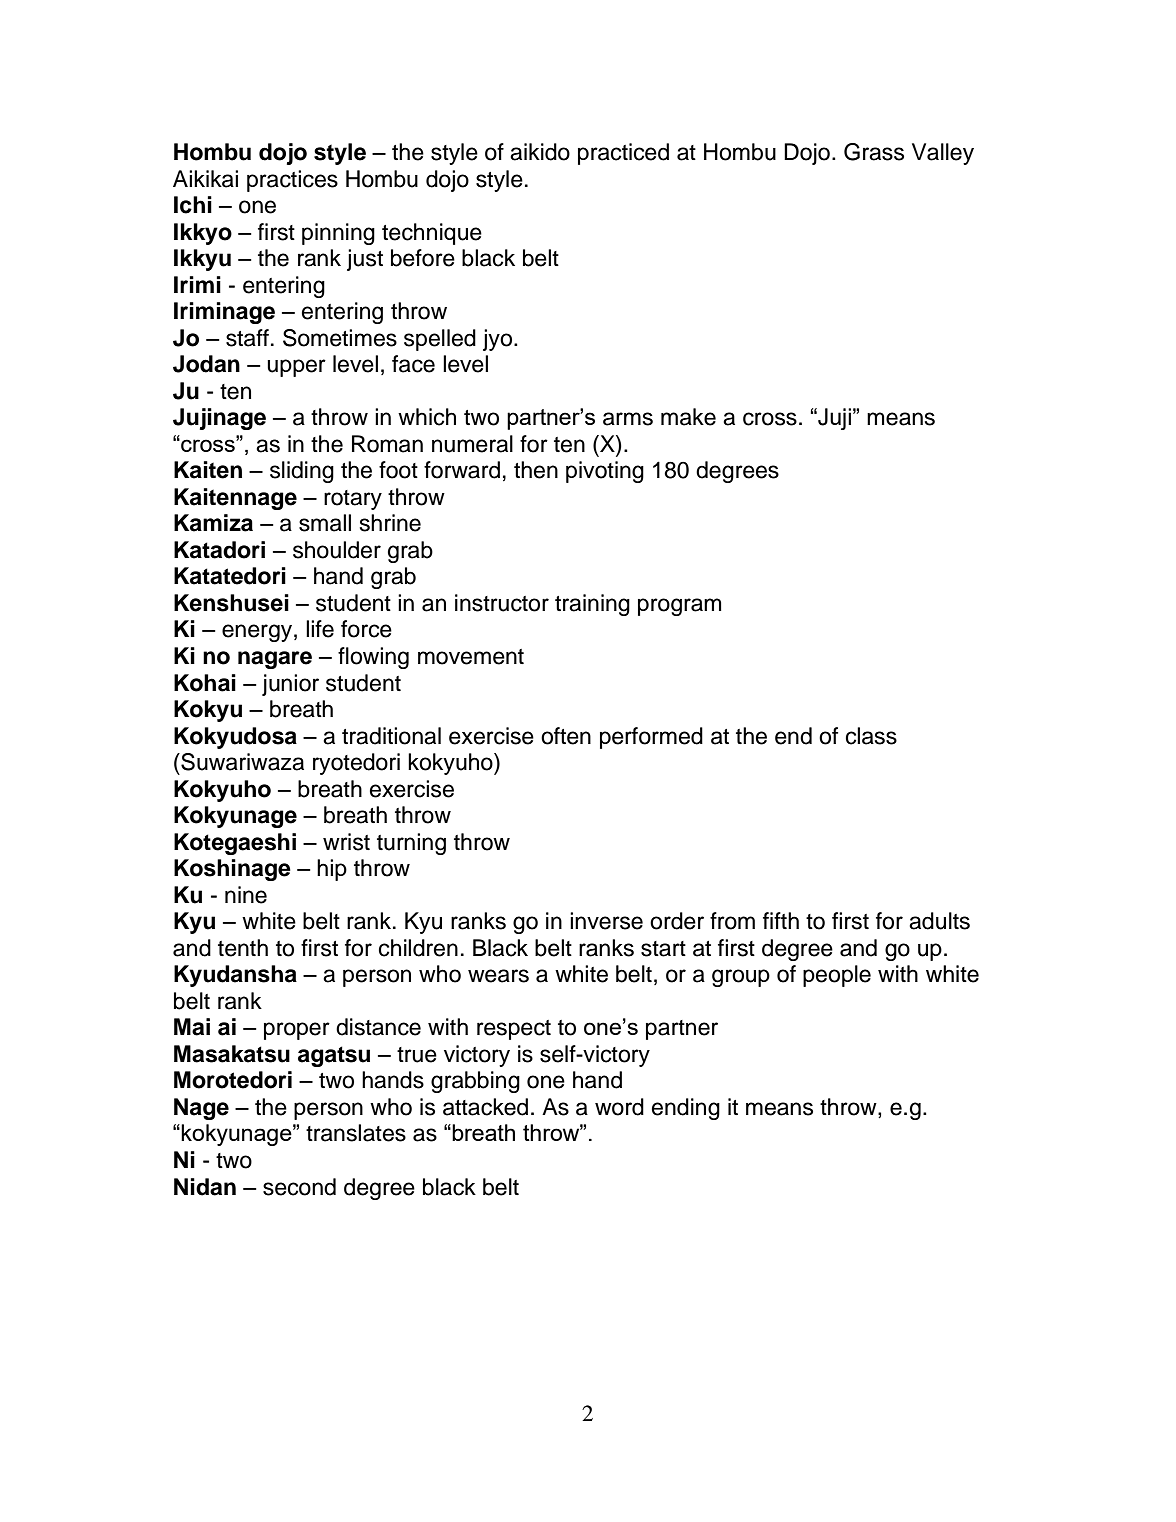 This screenshot has height=1522, width=1176. Describe the element at coordinates (619, 1107) in the screenshot. I see `word` at that location.
